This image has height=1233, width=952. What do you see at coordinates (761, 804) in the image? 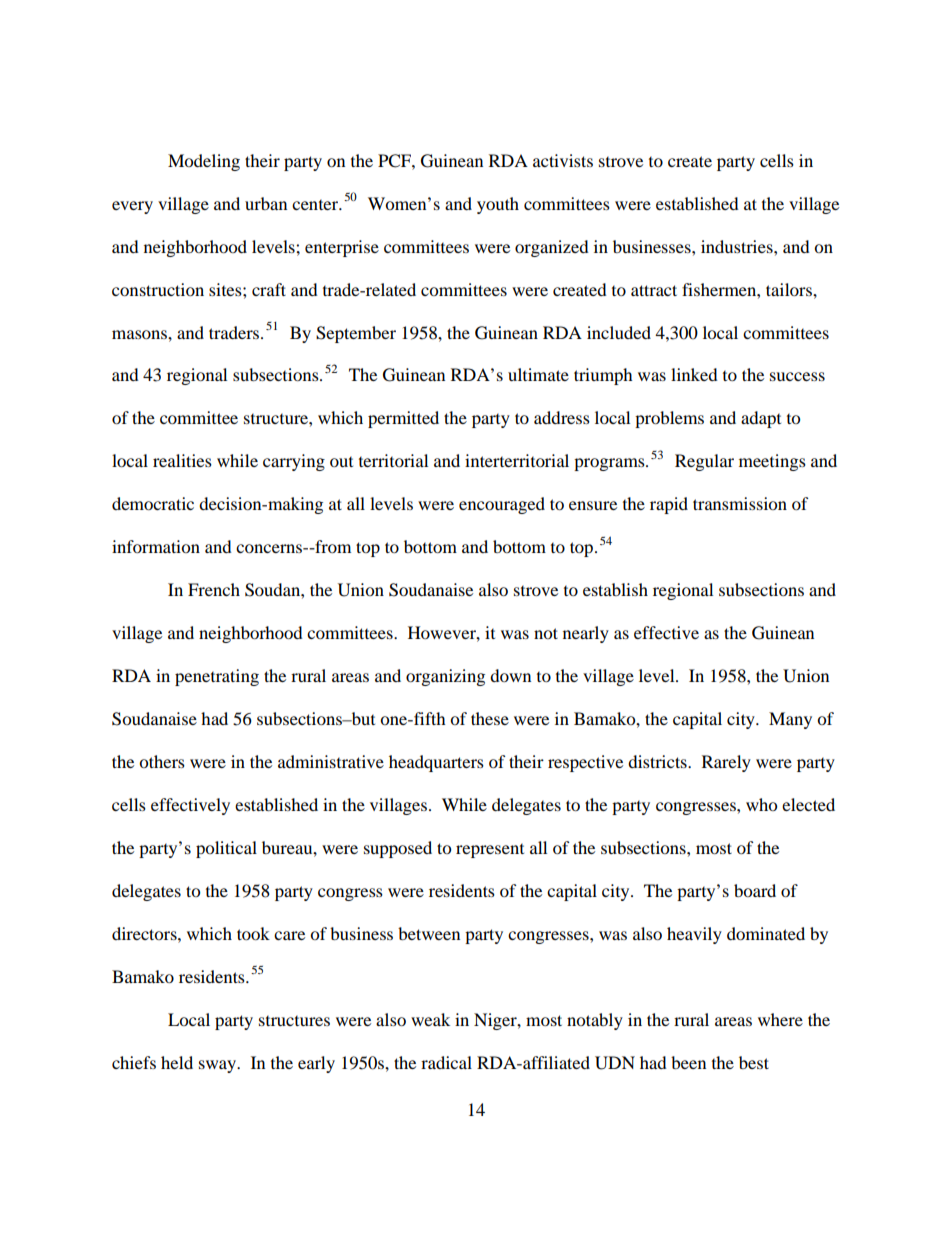
I see `who` at bounding box center [761, 804].
